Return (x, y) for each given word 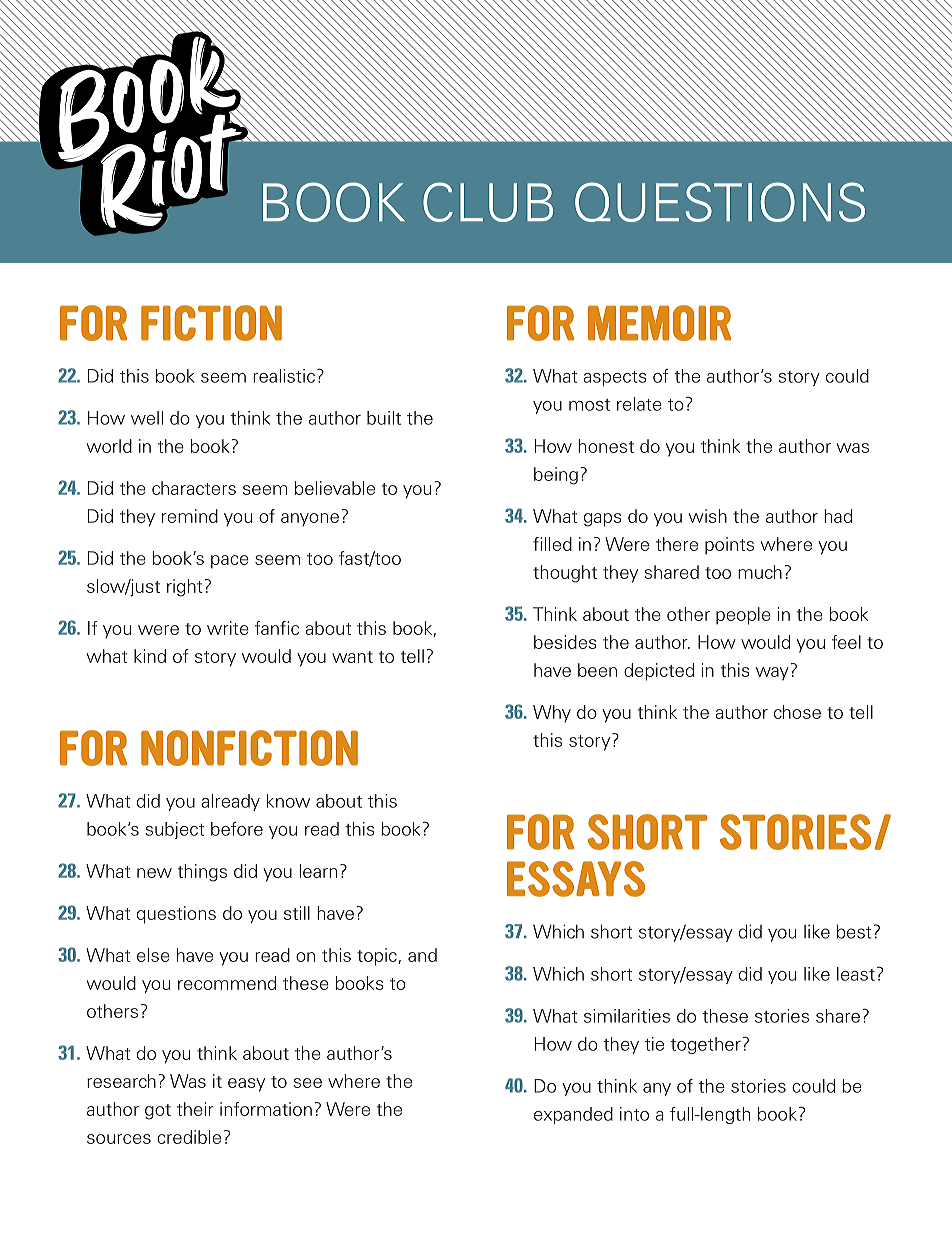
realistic (284, 376)
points (729, 546)
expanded (573, 1115)
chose (797, 712)
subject (174, 830)
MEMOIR (659, 323)
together (705, 1045)
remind (190, 516)
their (195, 1109)
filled (552, 544)
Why (552, 714)
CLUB (488, 202)
